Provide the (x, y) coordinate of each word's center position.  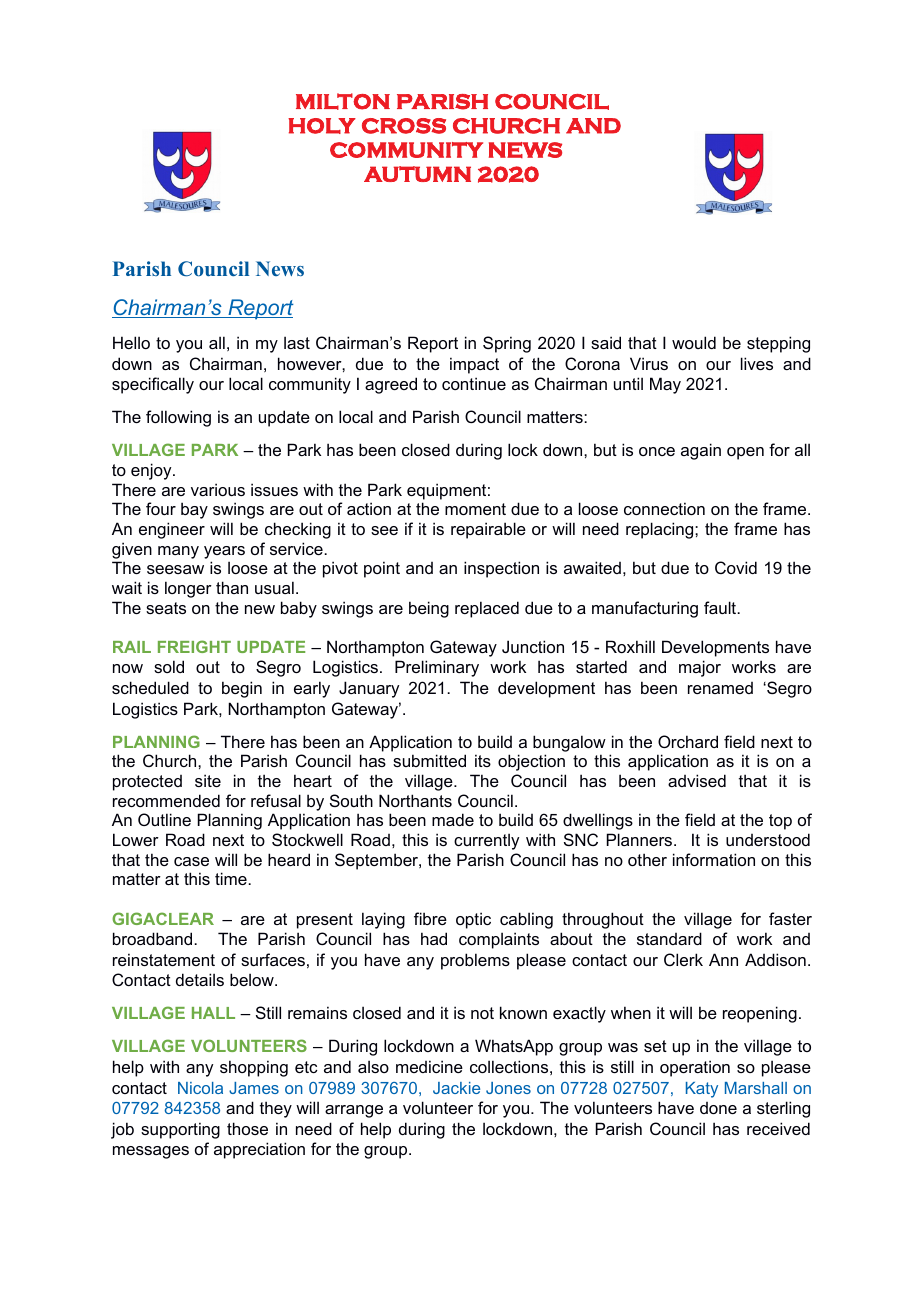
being (429, 609)
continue (474, 383)
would (694, 342)
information (714, 859)
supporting (180, 1130)
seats (166, 608)
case (191, 861)
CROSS (404, 126)
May (665, 385)
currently (486, 841)
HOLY (322, 126)
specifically (153, 385)
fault (721, 607)
